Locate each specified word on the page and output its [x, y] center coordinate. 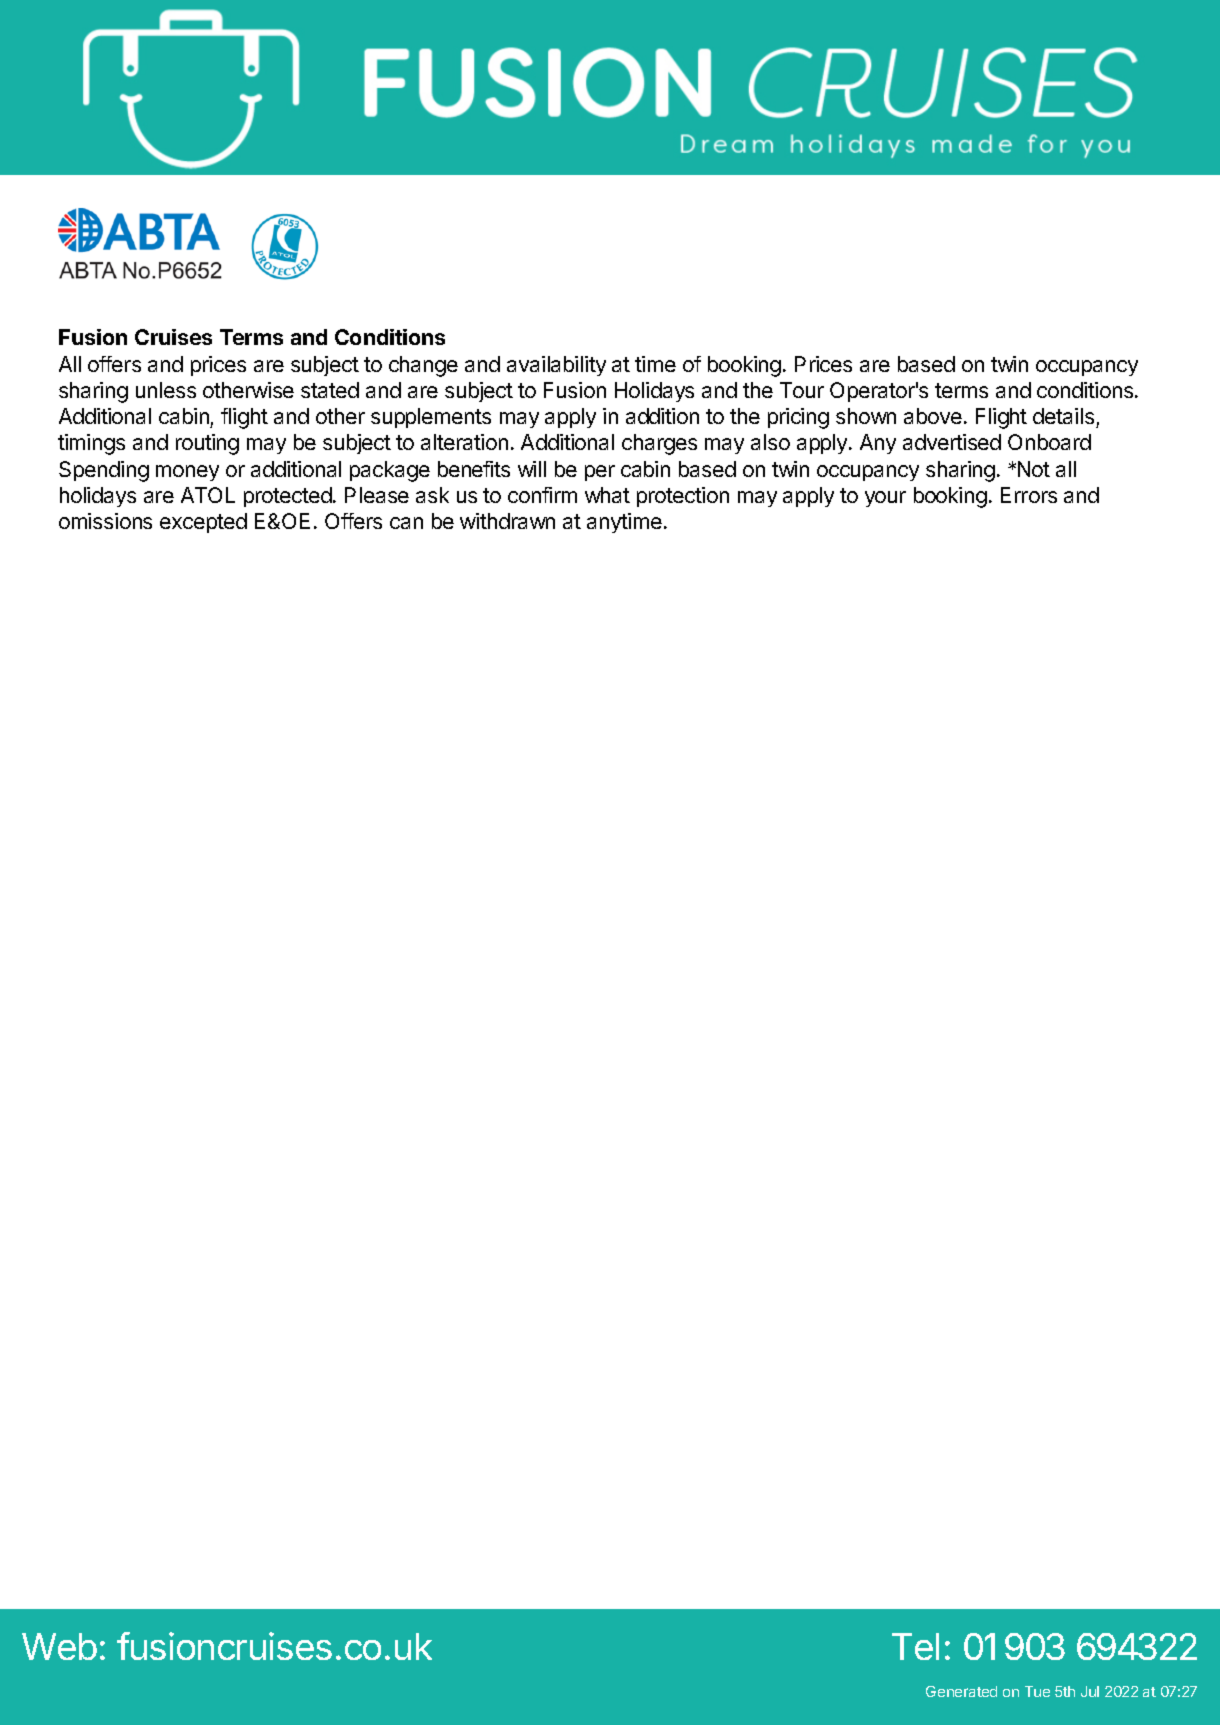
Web [59, 1646]
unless [166, 390]
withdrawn [507, 521]
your [885, 499]
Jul [1090, 1691]
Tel [915, 1646]
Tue [1037, 1691]
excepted [203, 523]
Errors [1029, 495]
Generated [961, 1691]
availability [556, 366]
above [933, 416]
